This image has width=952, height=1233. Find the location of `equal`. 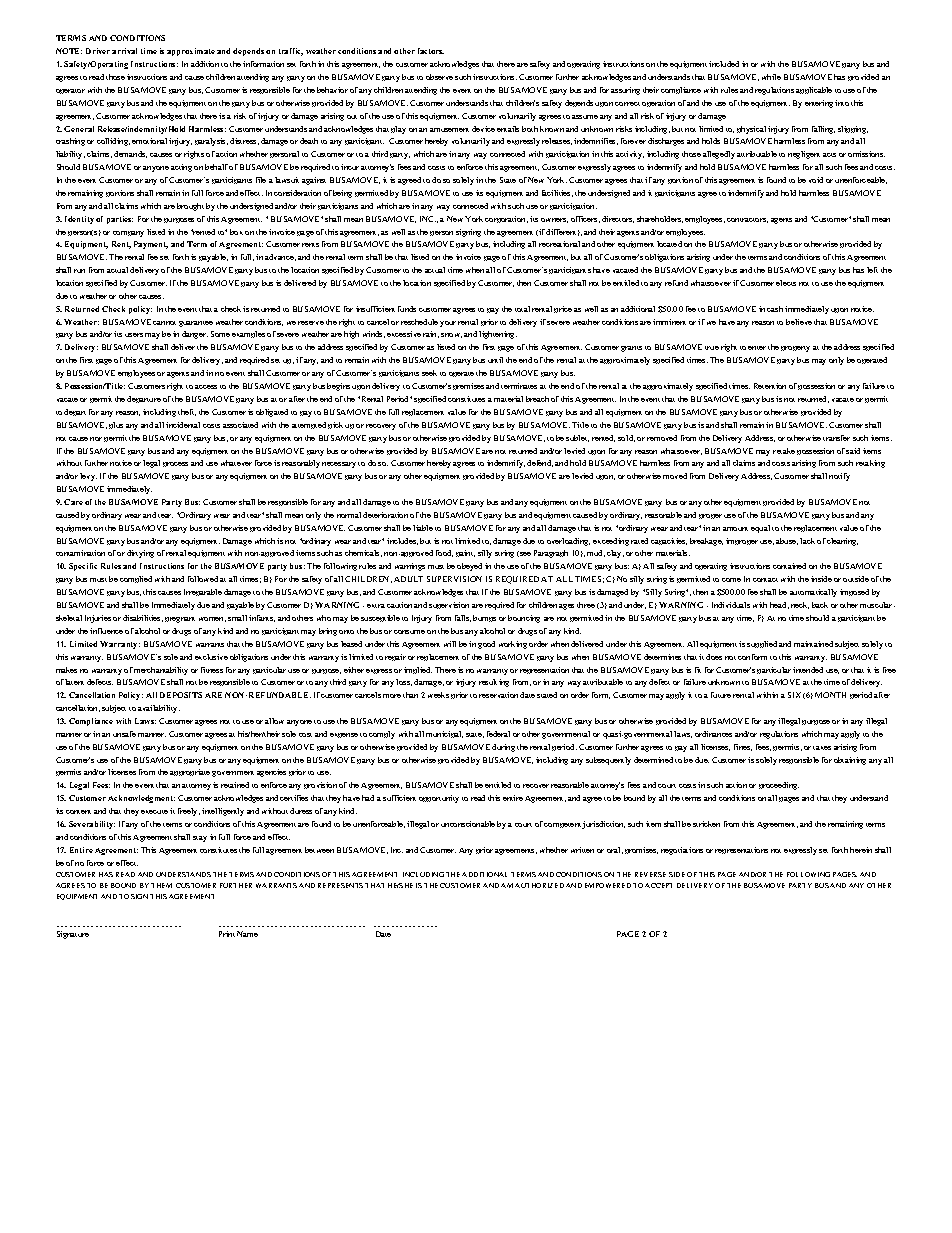

equal is located at coordinates (760, 529).
